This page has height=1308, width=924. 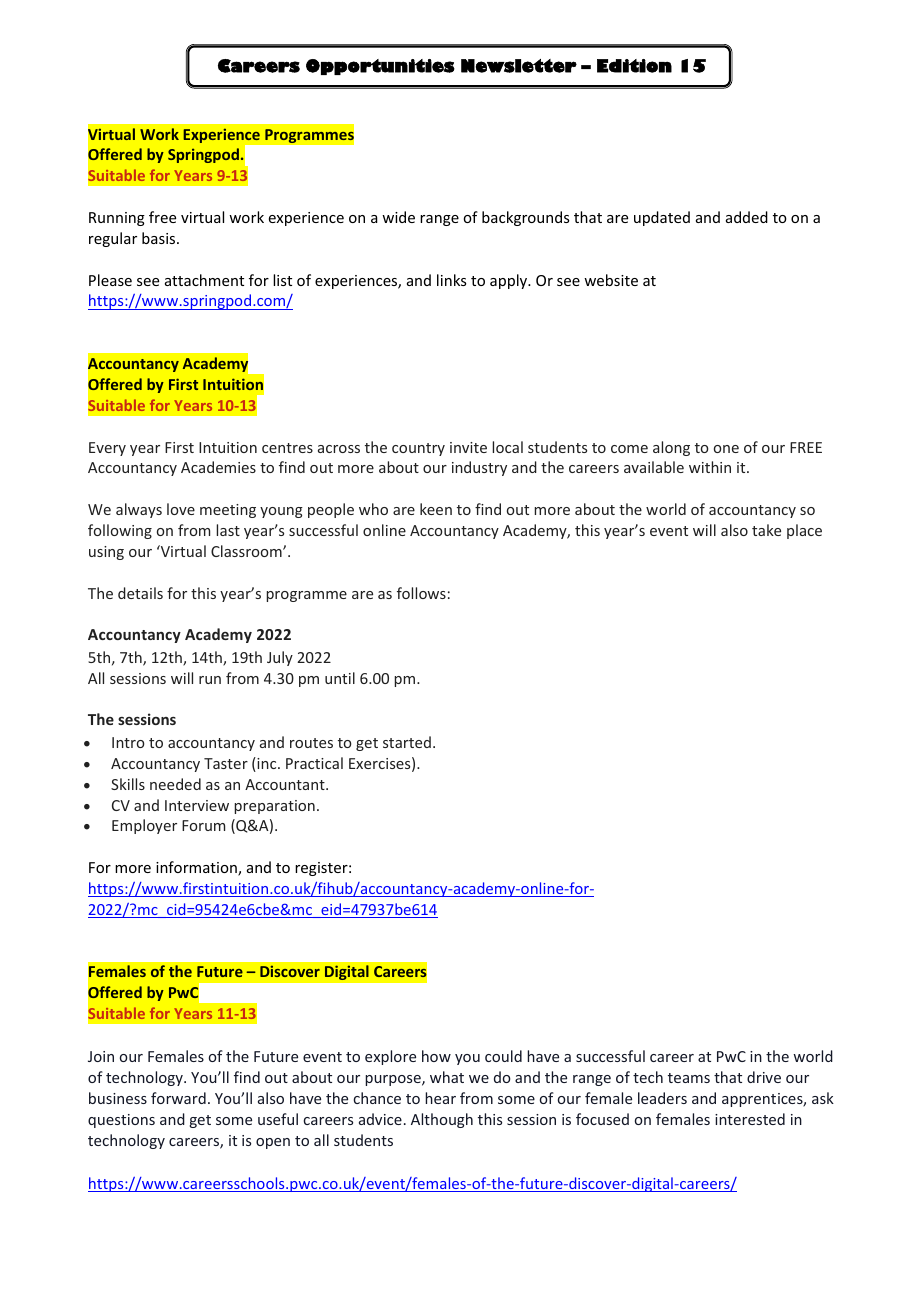 What do you see at coordinates (519, 66) in the page?
I see `Newsletter` at bounding box center [519, 66].
